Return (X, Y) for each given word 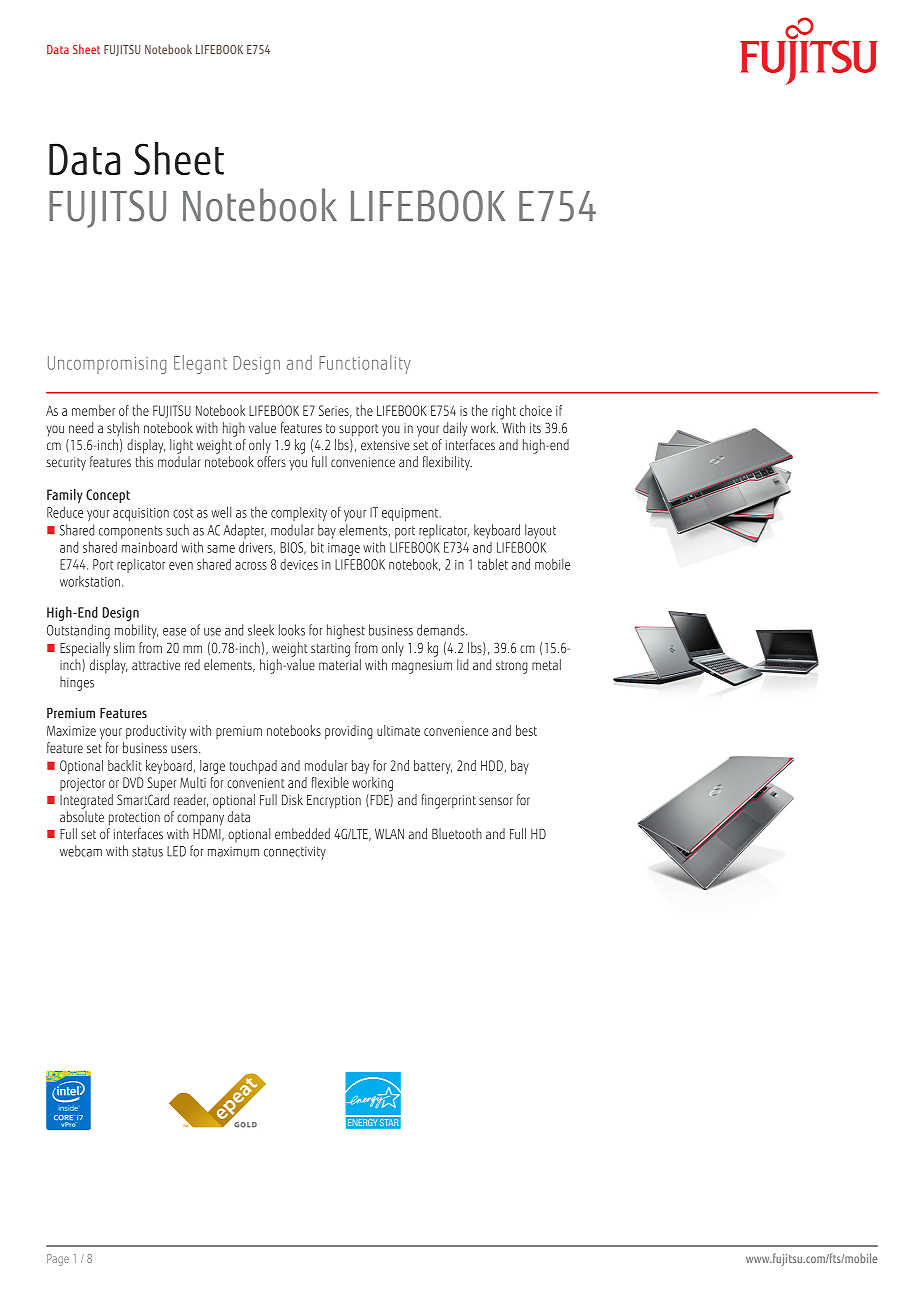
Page (58, 1260)
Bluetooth (457, 833)
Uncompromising (107, 365)
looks (292, 630)
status (147, 852)
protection (134, 819)
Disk (292, 799)
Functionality (365, 364)
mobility (136, 631)
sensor (496, 801)
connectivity (295, 853)
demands (442, 630)
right (504, 412)
